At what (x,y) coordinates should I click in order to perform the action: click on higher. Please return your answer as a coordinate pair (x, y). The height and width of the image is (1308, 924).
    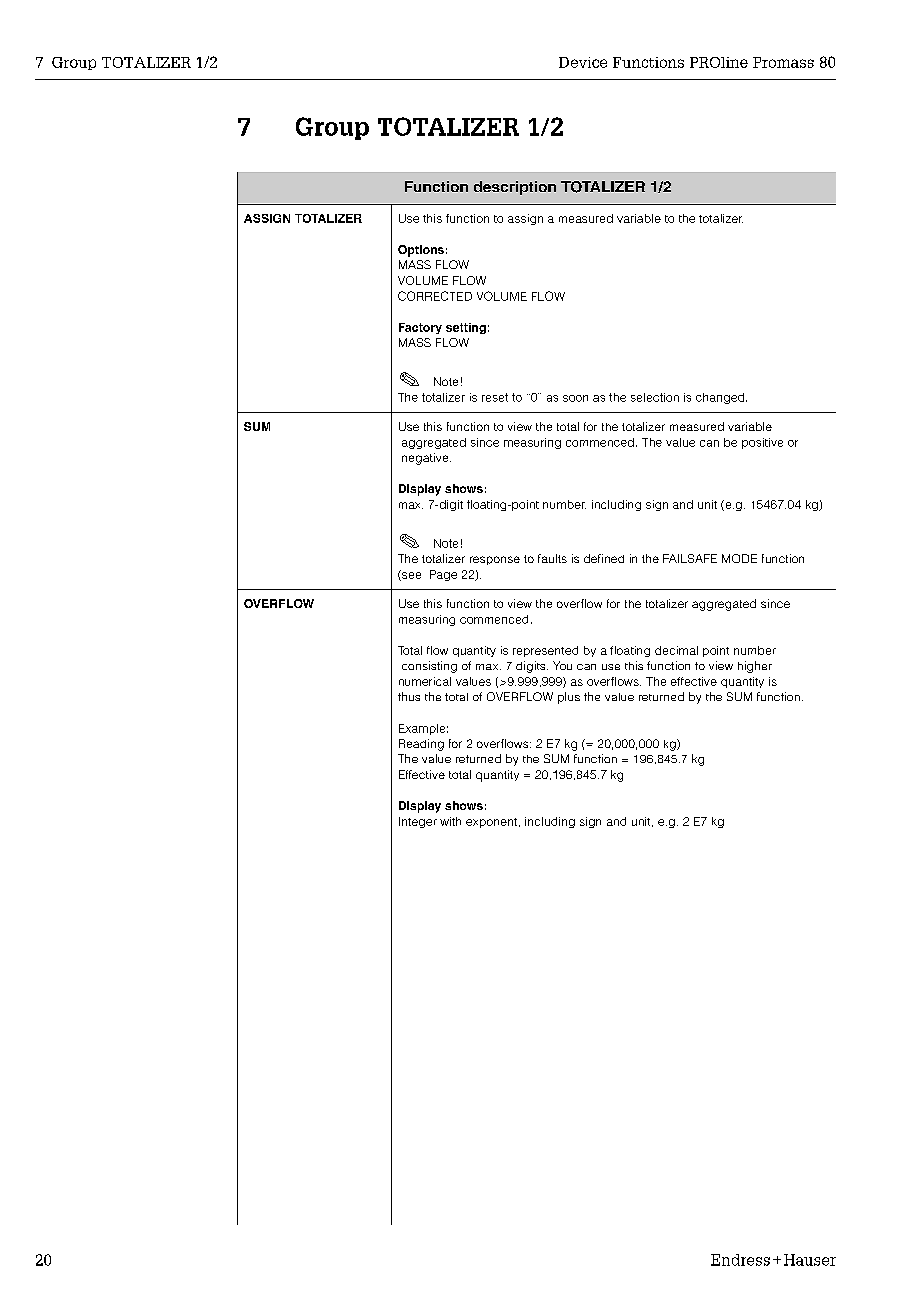
    Looking at the image, I should click on (755, 667).
